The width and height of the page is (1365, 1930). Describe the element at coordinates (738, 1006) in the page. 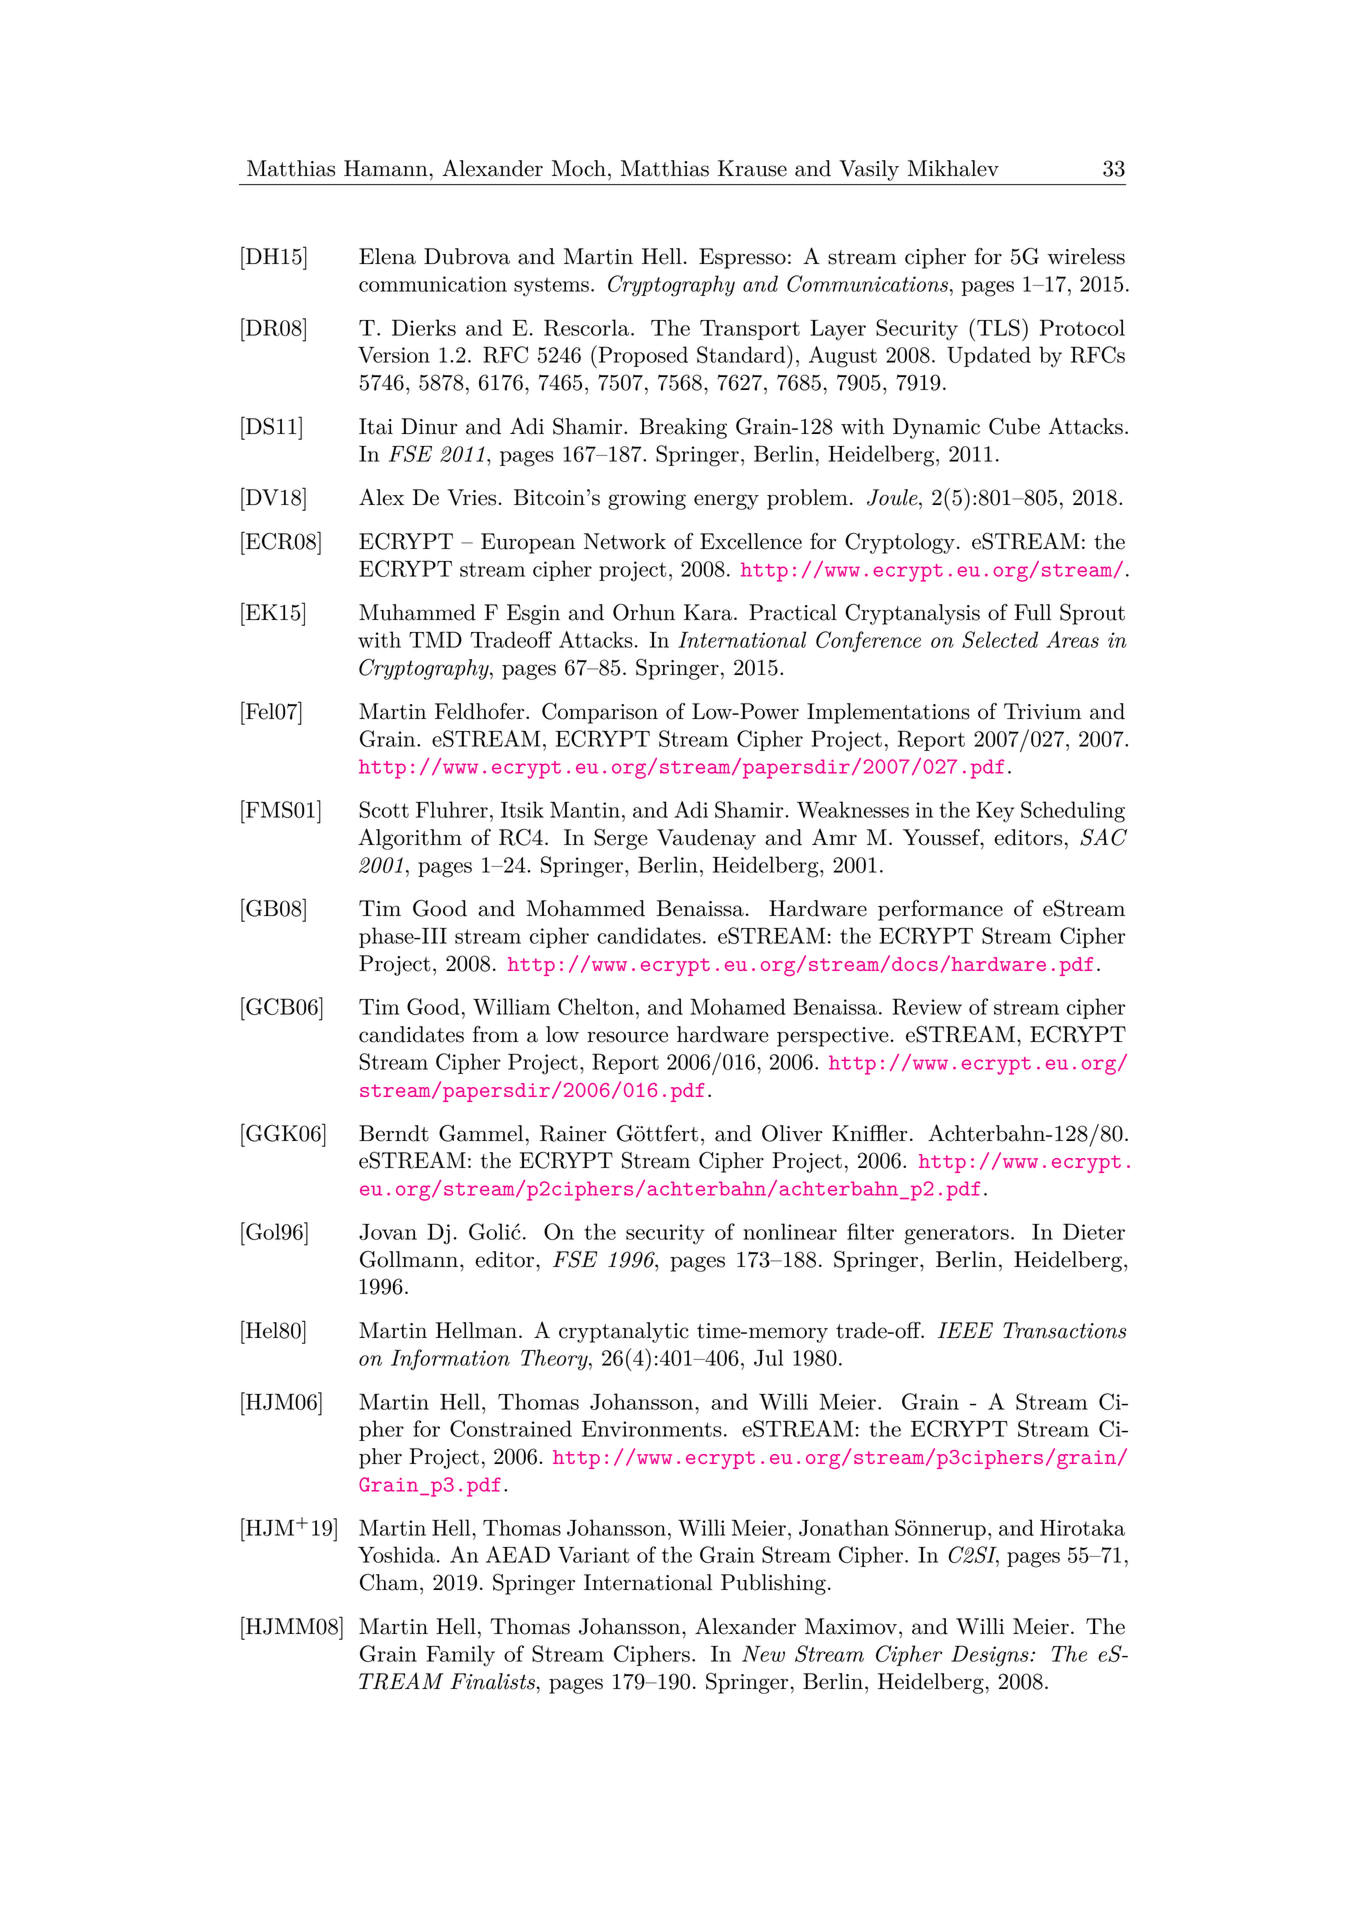

I see `Mohamed` at that location.
